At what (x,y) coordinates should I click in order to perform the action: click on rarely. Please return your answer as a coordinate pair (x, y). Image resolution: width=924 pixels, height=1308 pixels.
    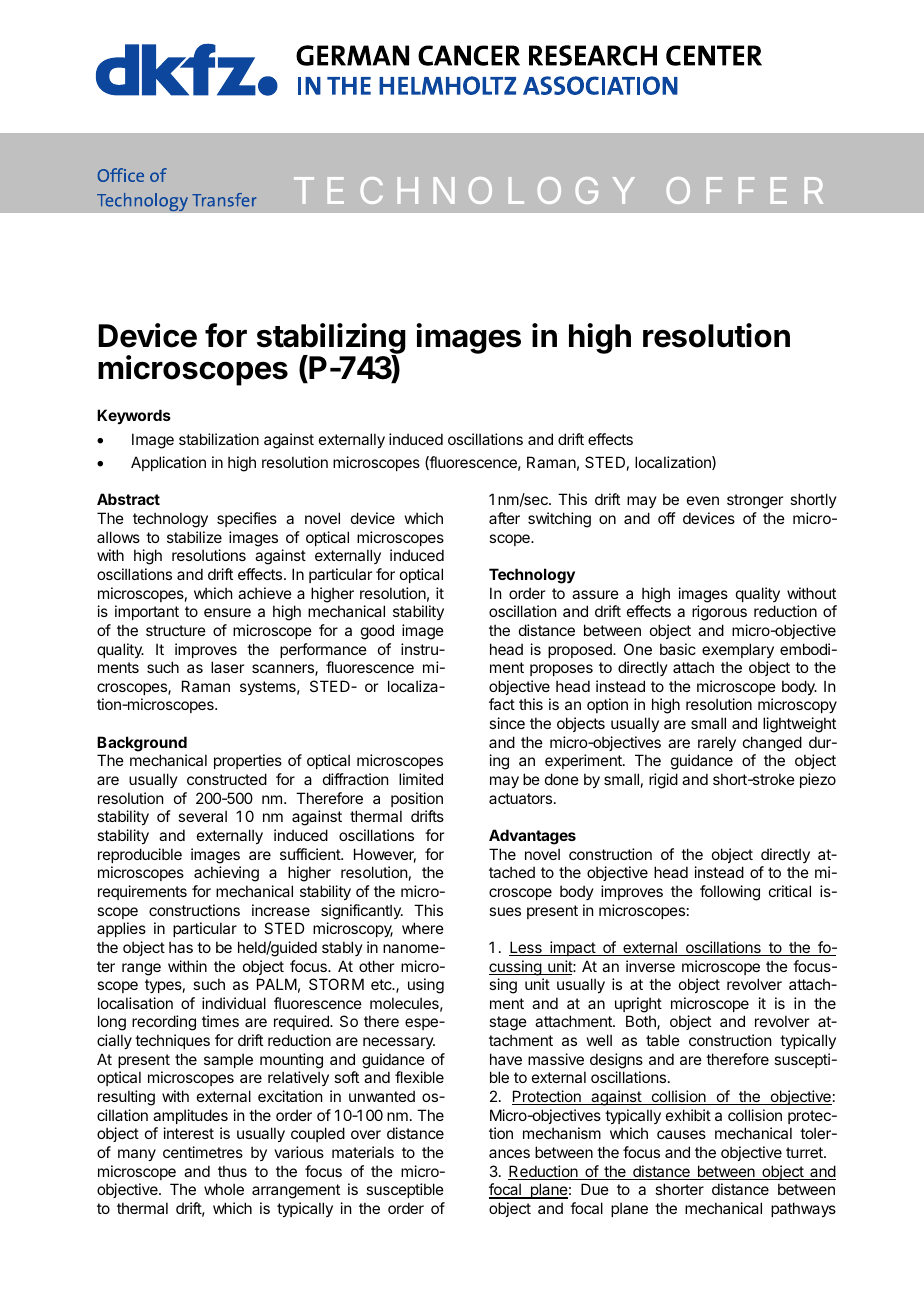
    Looking at the image, I should click on (717, 743).
